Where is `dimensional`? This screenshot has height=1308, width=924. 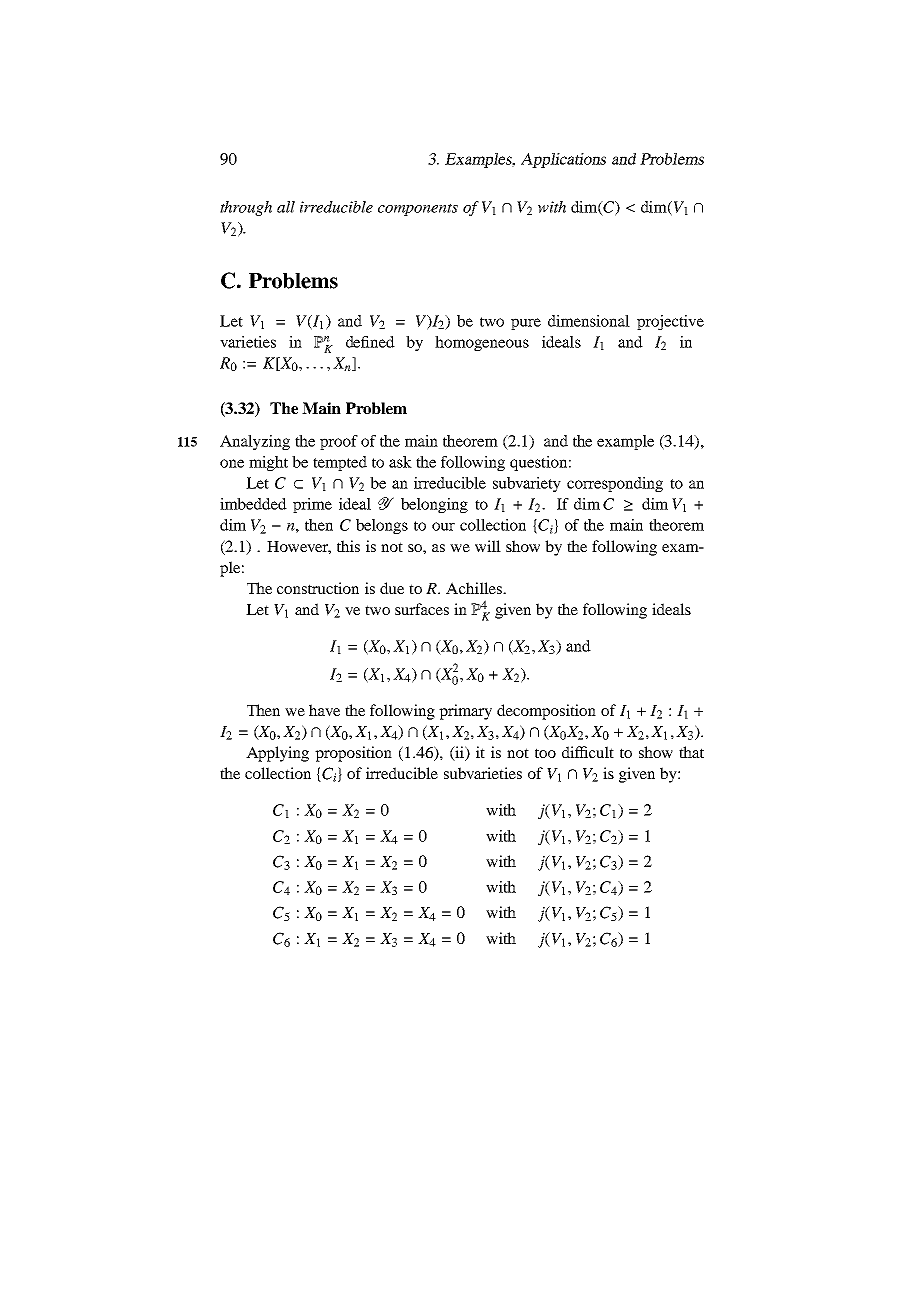 dimensional is located at coordinates (589, 321).
